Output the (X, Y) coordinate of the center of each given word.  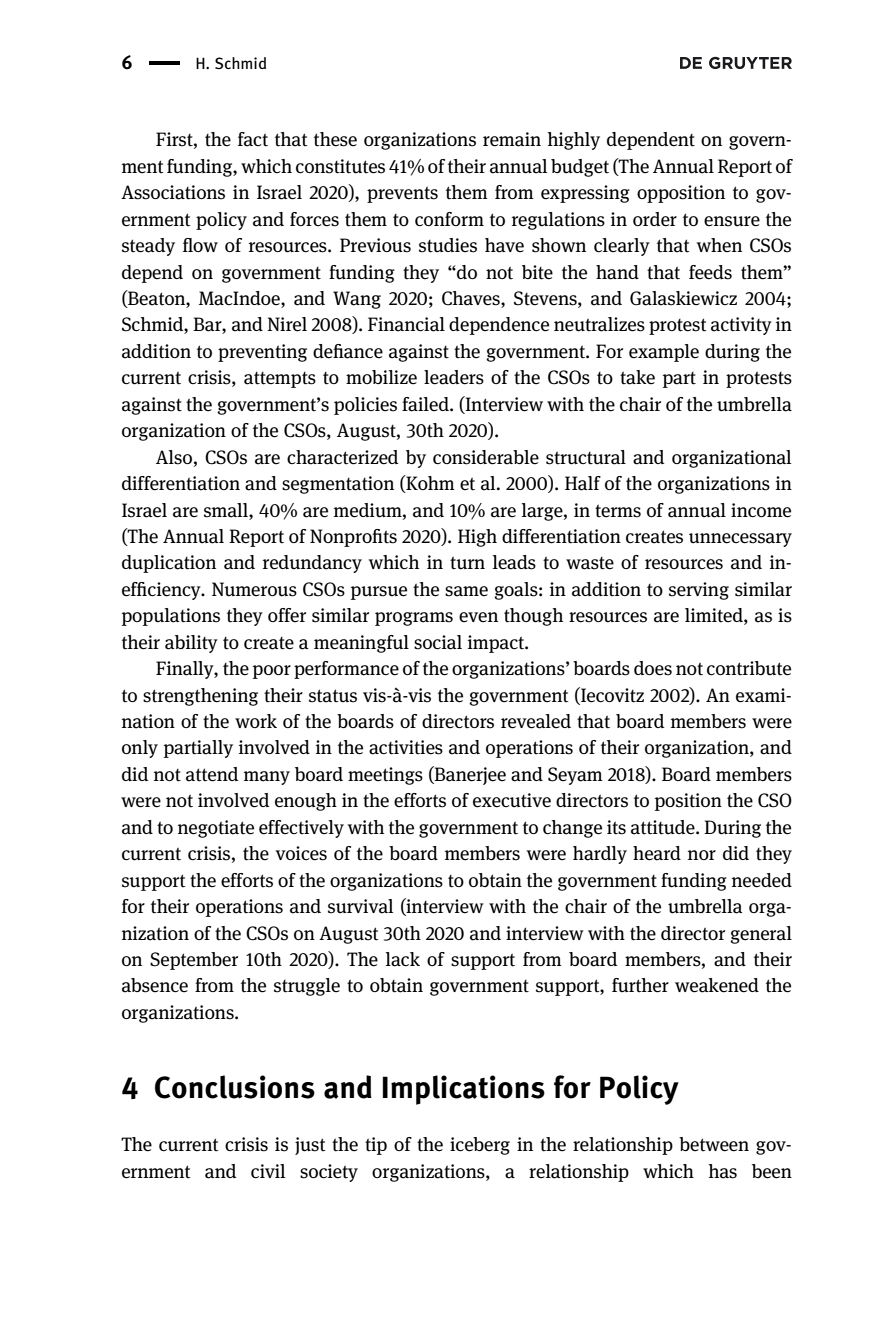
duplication (169, 564)
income (761, 510)
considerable (486, 457)
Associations (173, 192)
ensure (732, 221)
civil (268, 1171)
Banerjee (469, 775)
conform (449, 219)
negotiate (216, 829)
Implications (464, 1090)
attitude (664, 827)
